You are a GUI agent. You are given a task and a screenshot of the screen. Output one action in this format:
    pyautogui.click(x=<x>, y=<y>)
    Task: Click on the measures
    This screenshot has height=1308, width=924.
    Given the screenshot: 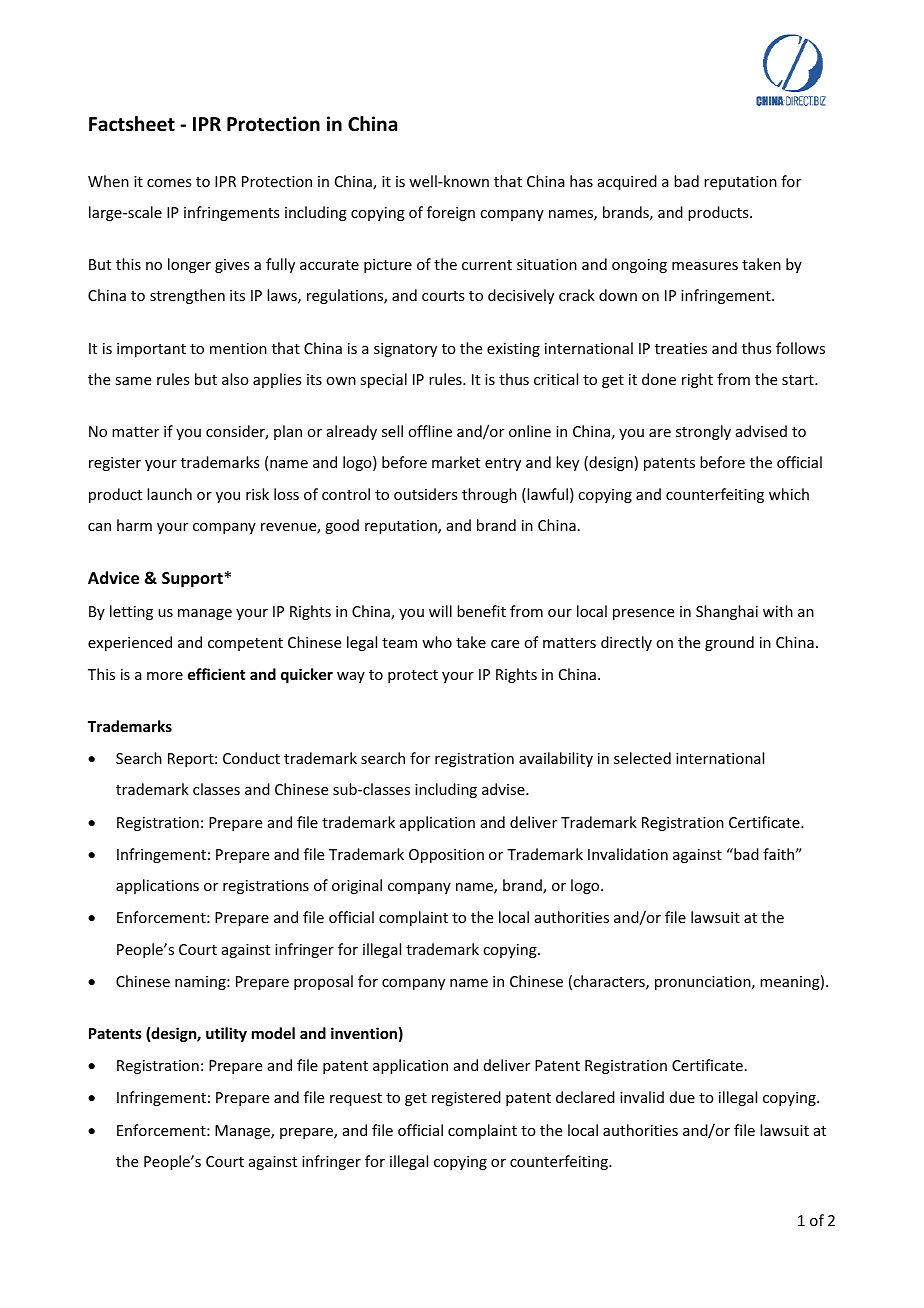 What is the action you would take?
    pyautogui.click(x=705, y=266)
